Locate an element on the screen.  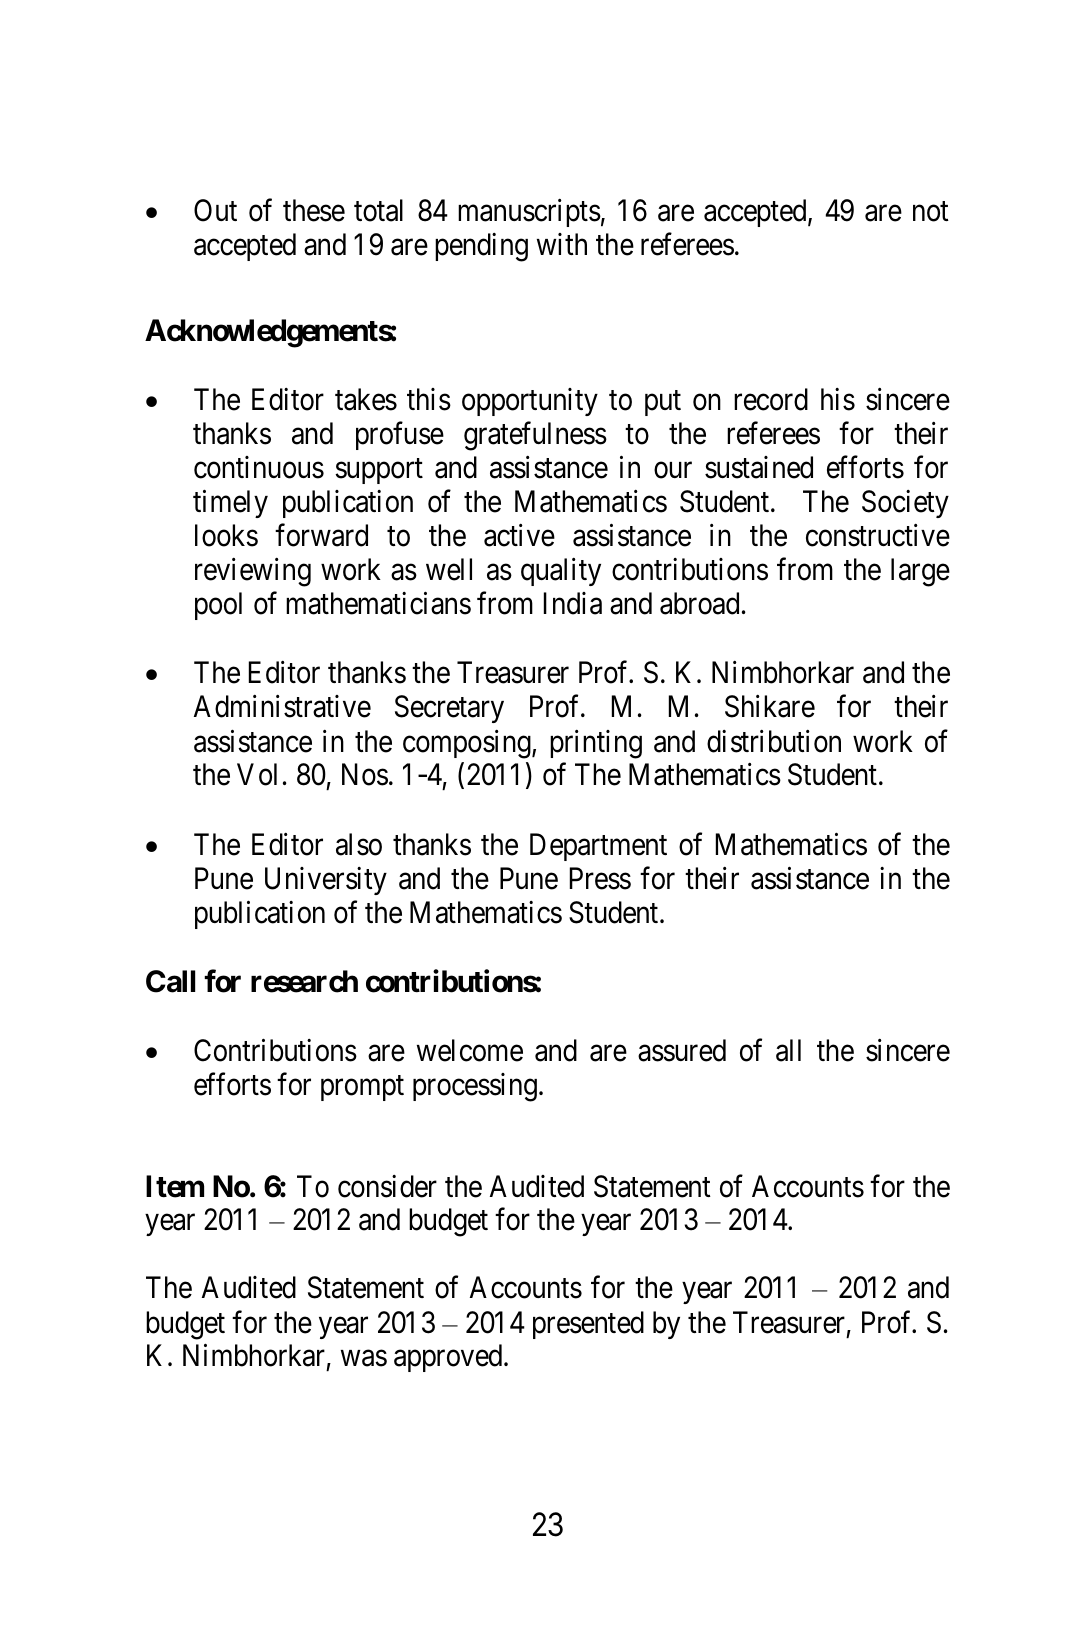
not is located at coordinates (931, 212).
